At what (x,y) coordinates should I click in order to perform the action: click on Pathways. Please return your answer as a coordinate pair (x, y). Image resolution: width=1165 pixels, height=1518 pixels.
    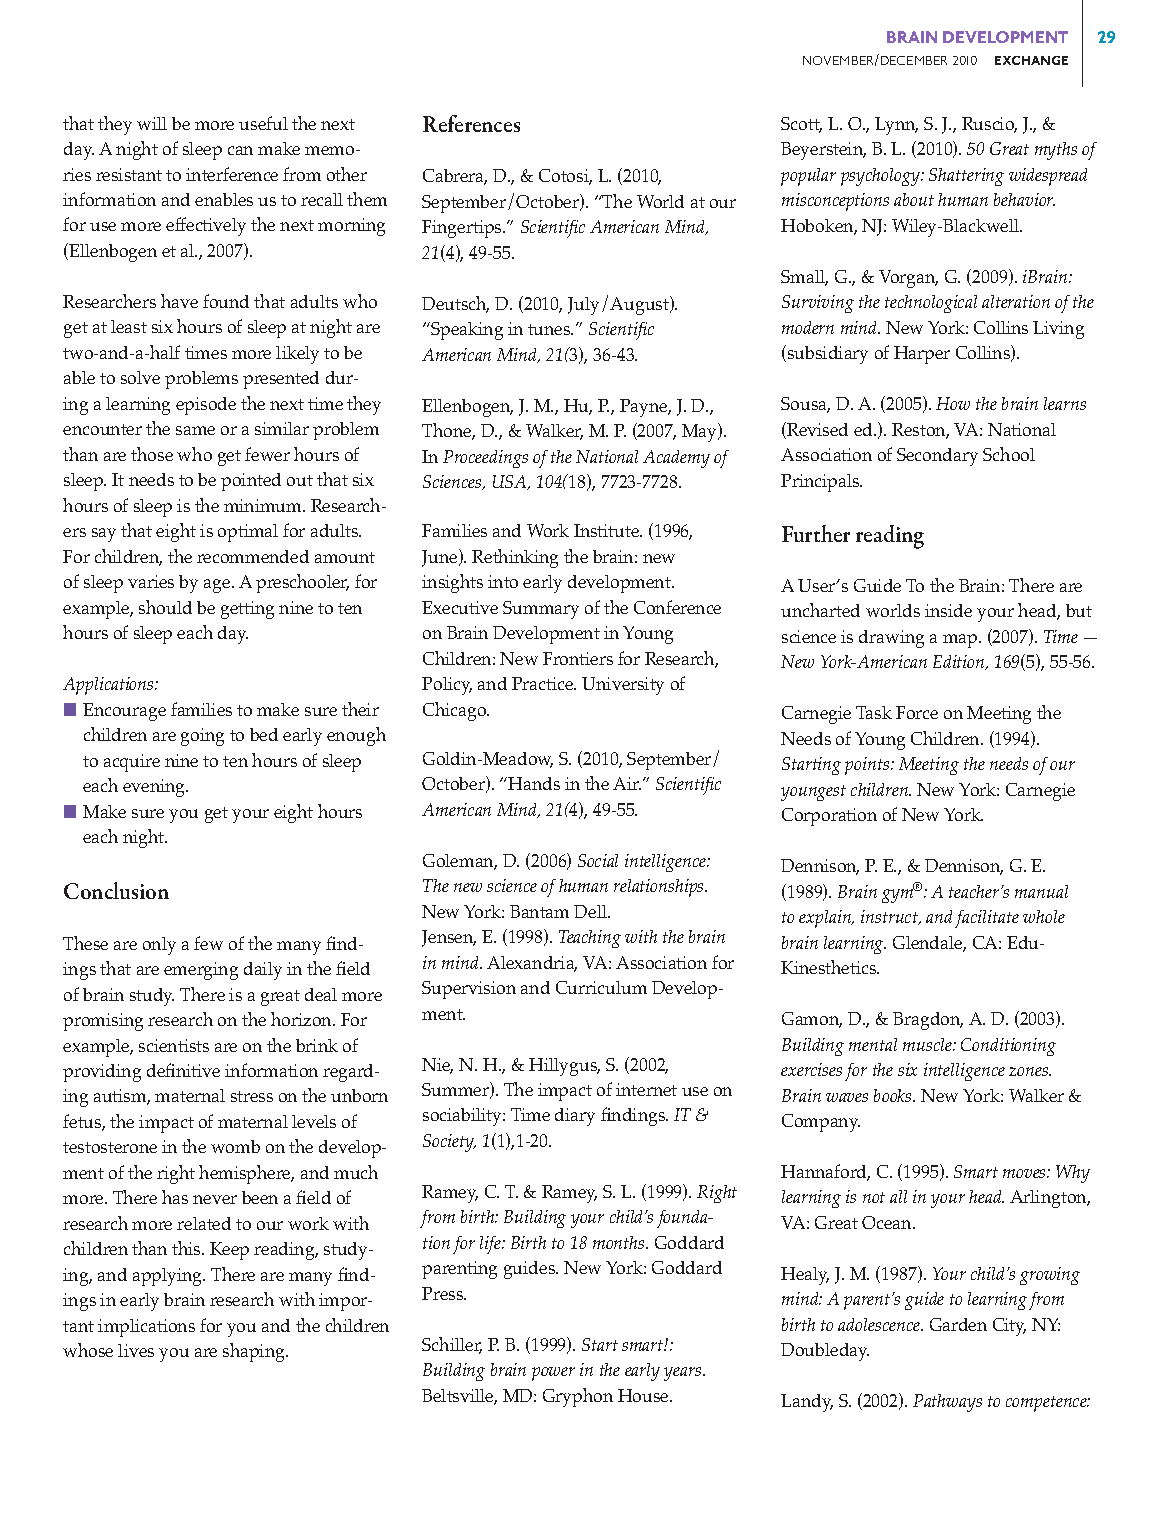
    Looking at the image, I should click on (947, 1403).
